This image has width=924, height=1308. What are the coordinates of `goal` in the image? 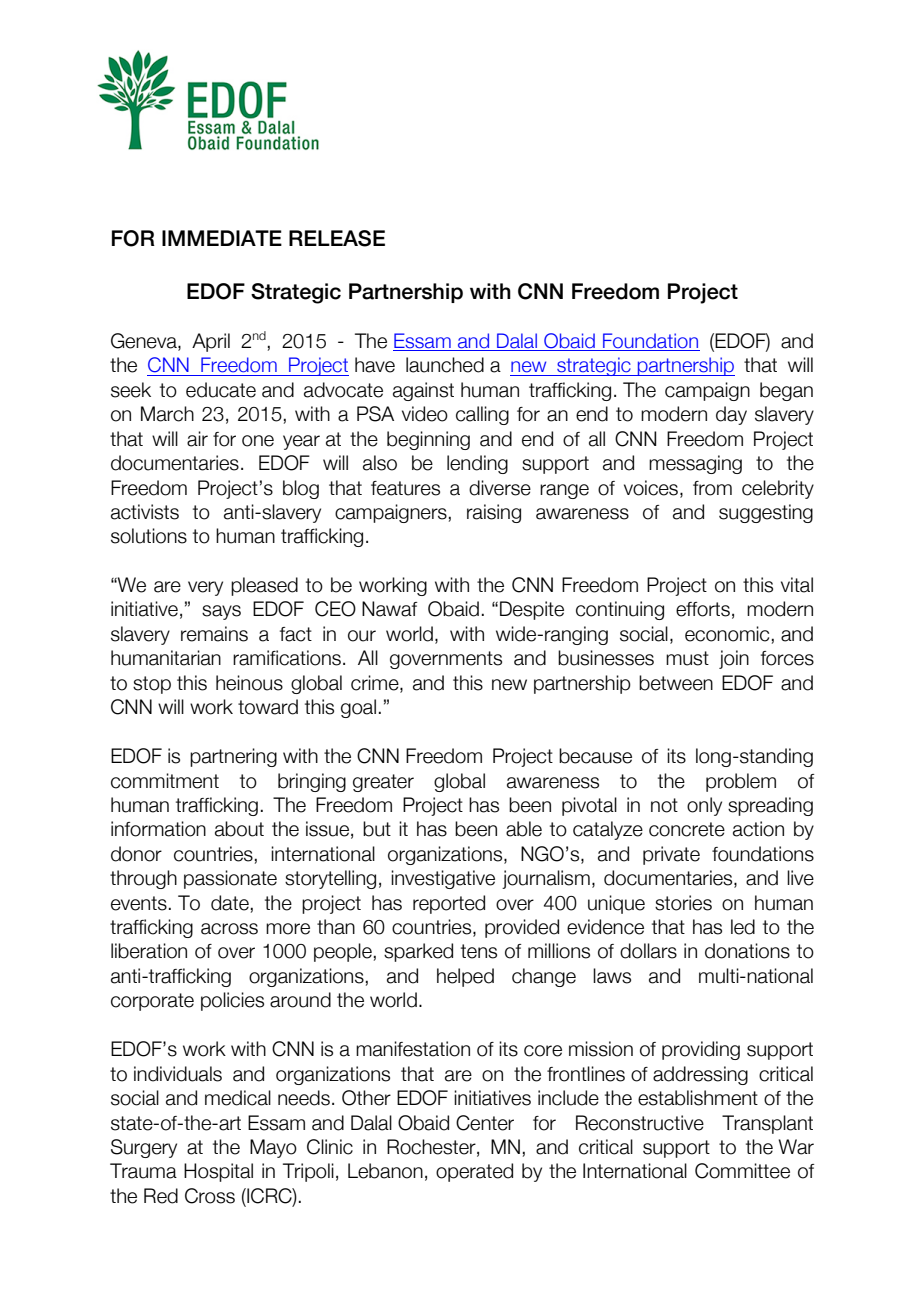 It's located at (358, 708).
